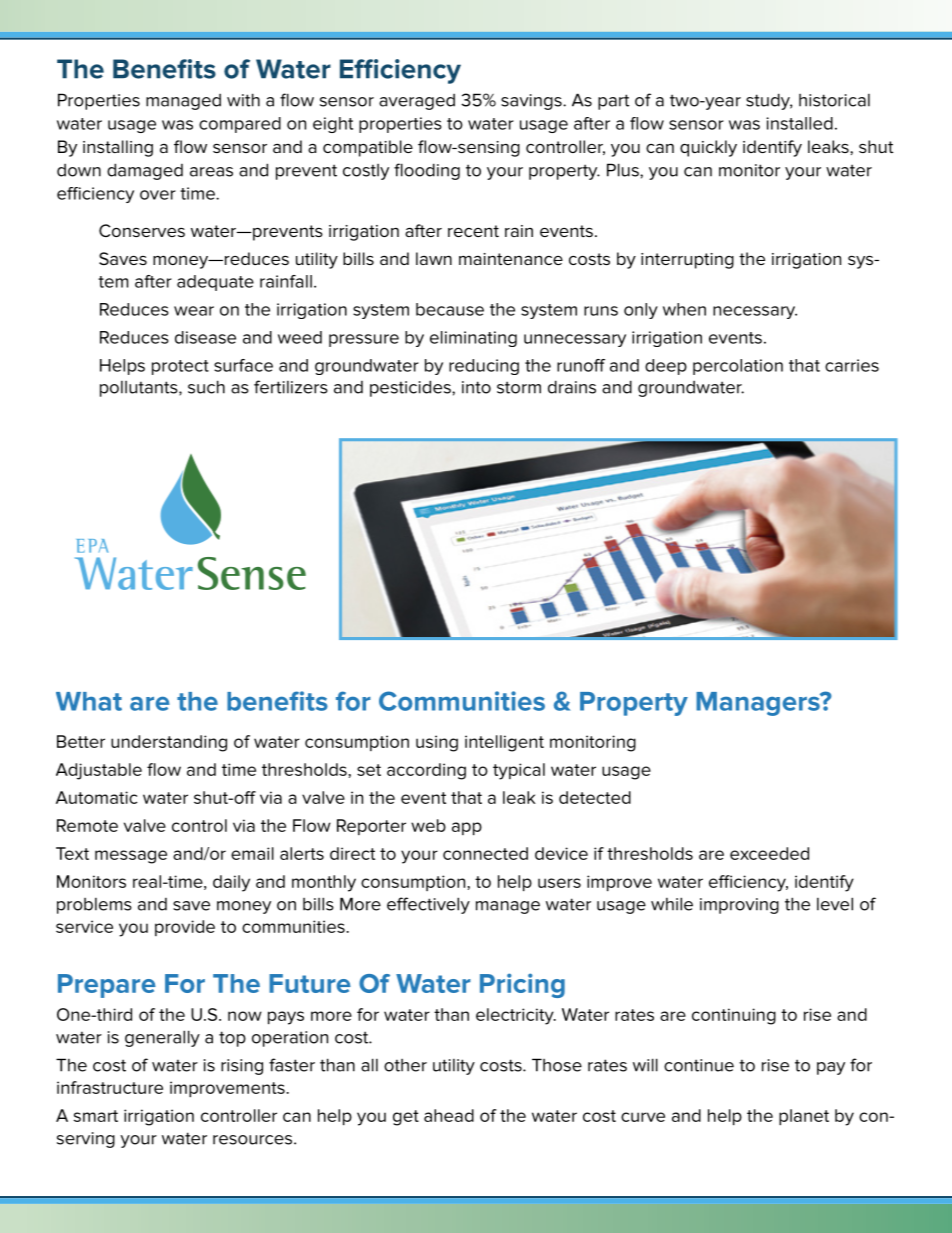 The image size is (952, 1233). I want to click on eliminating, so click(473, 339).
